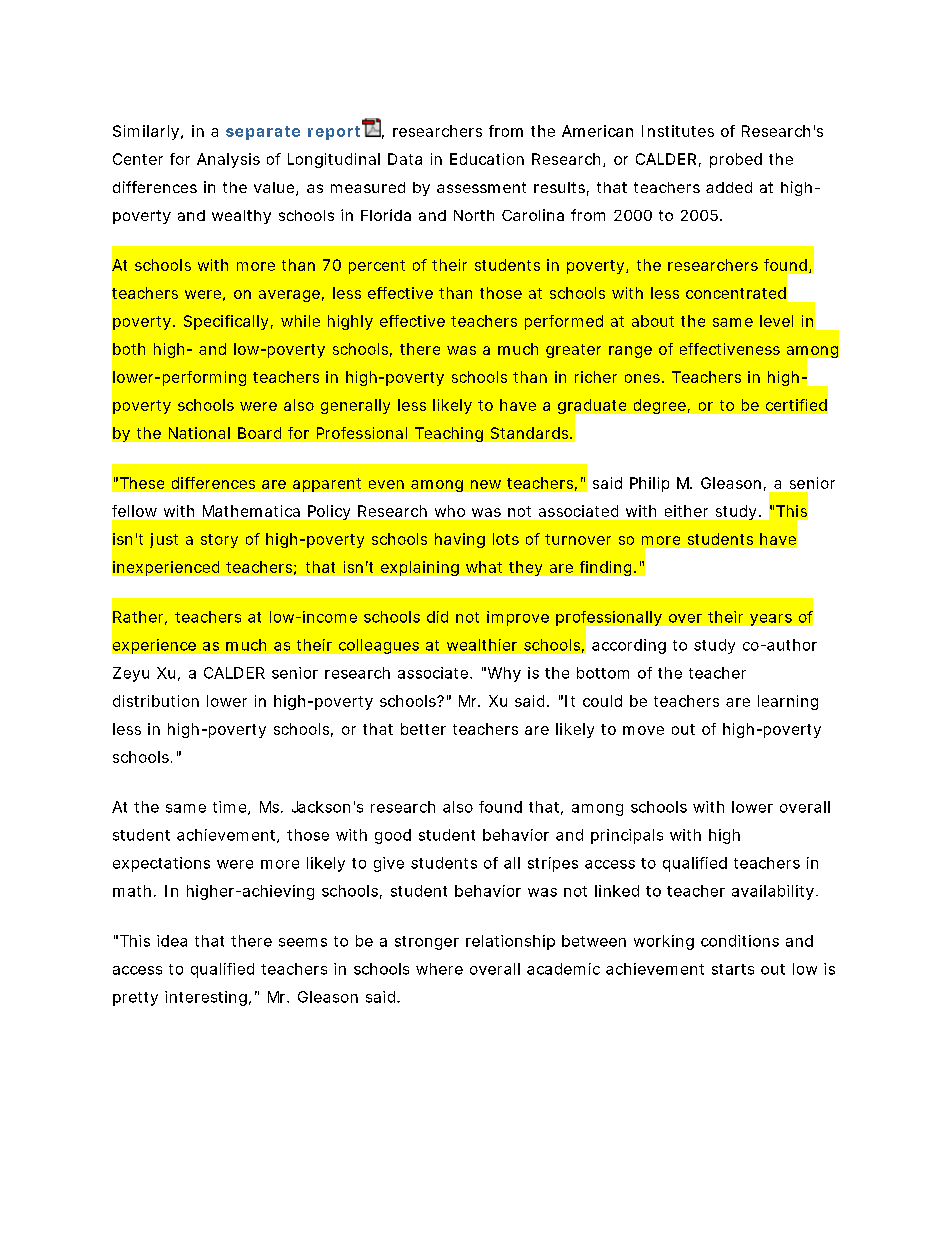 This screenshot has height=1233, width=952. I want to click on Analysis, so click(228, 160).
